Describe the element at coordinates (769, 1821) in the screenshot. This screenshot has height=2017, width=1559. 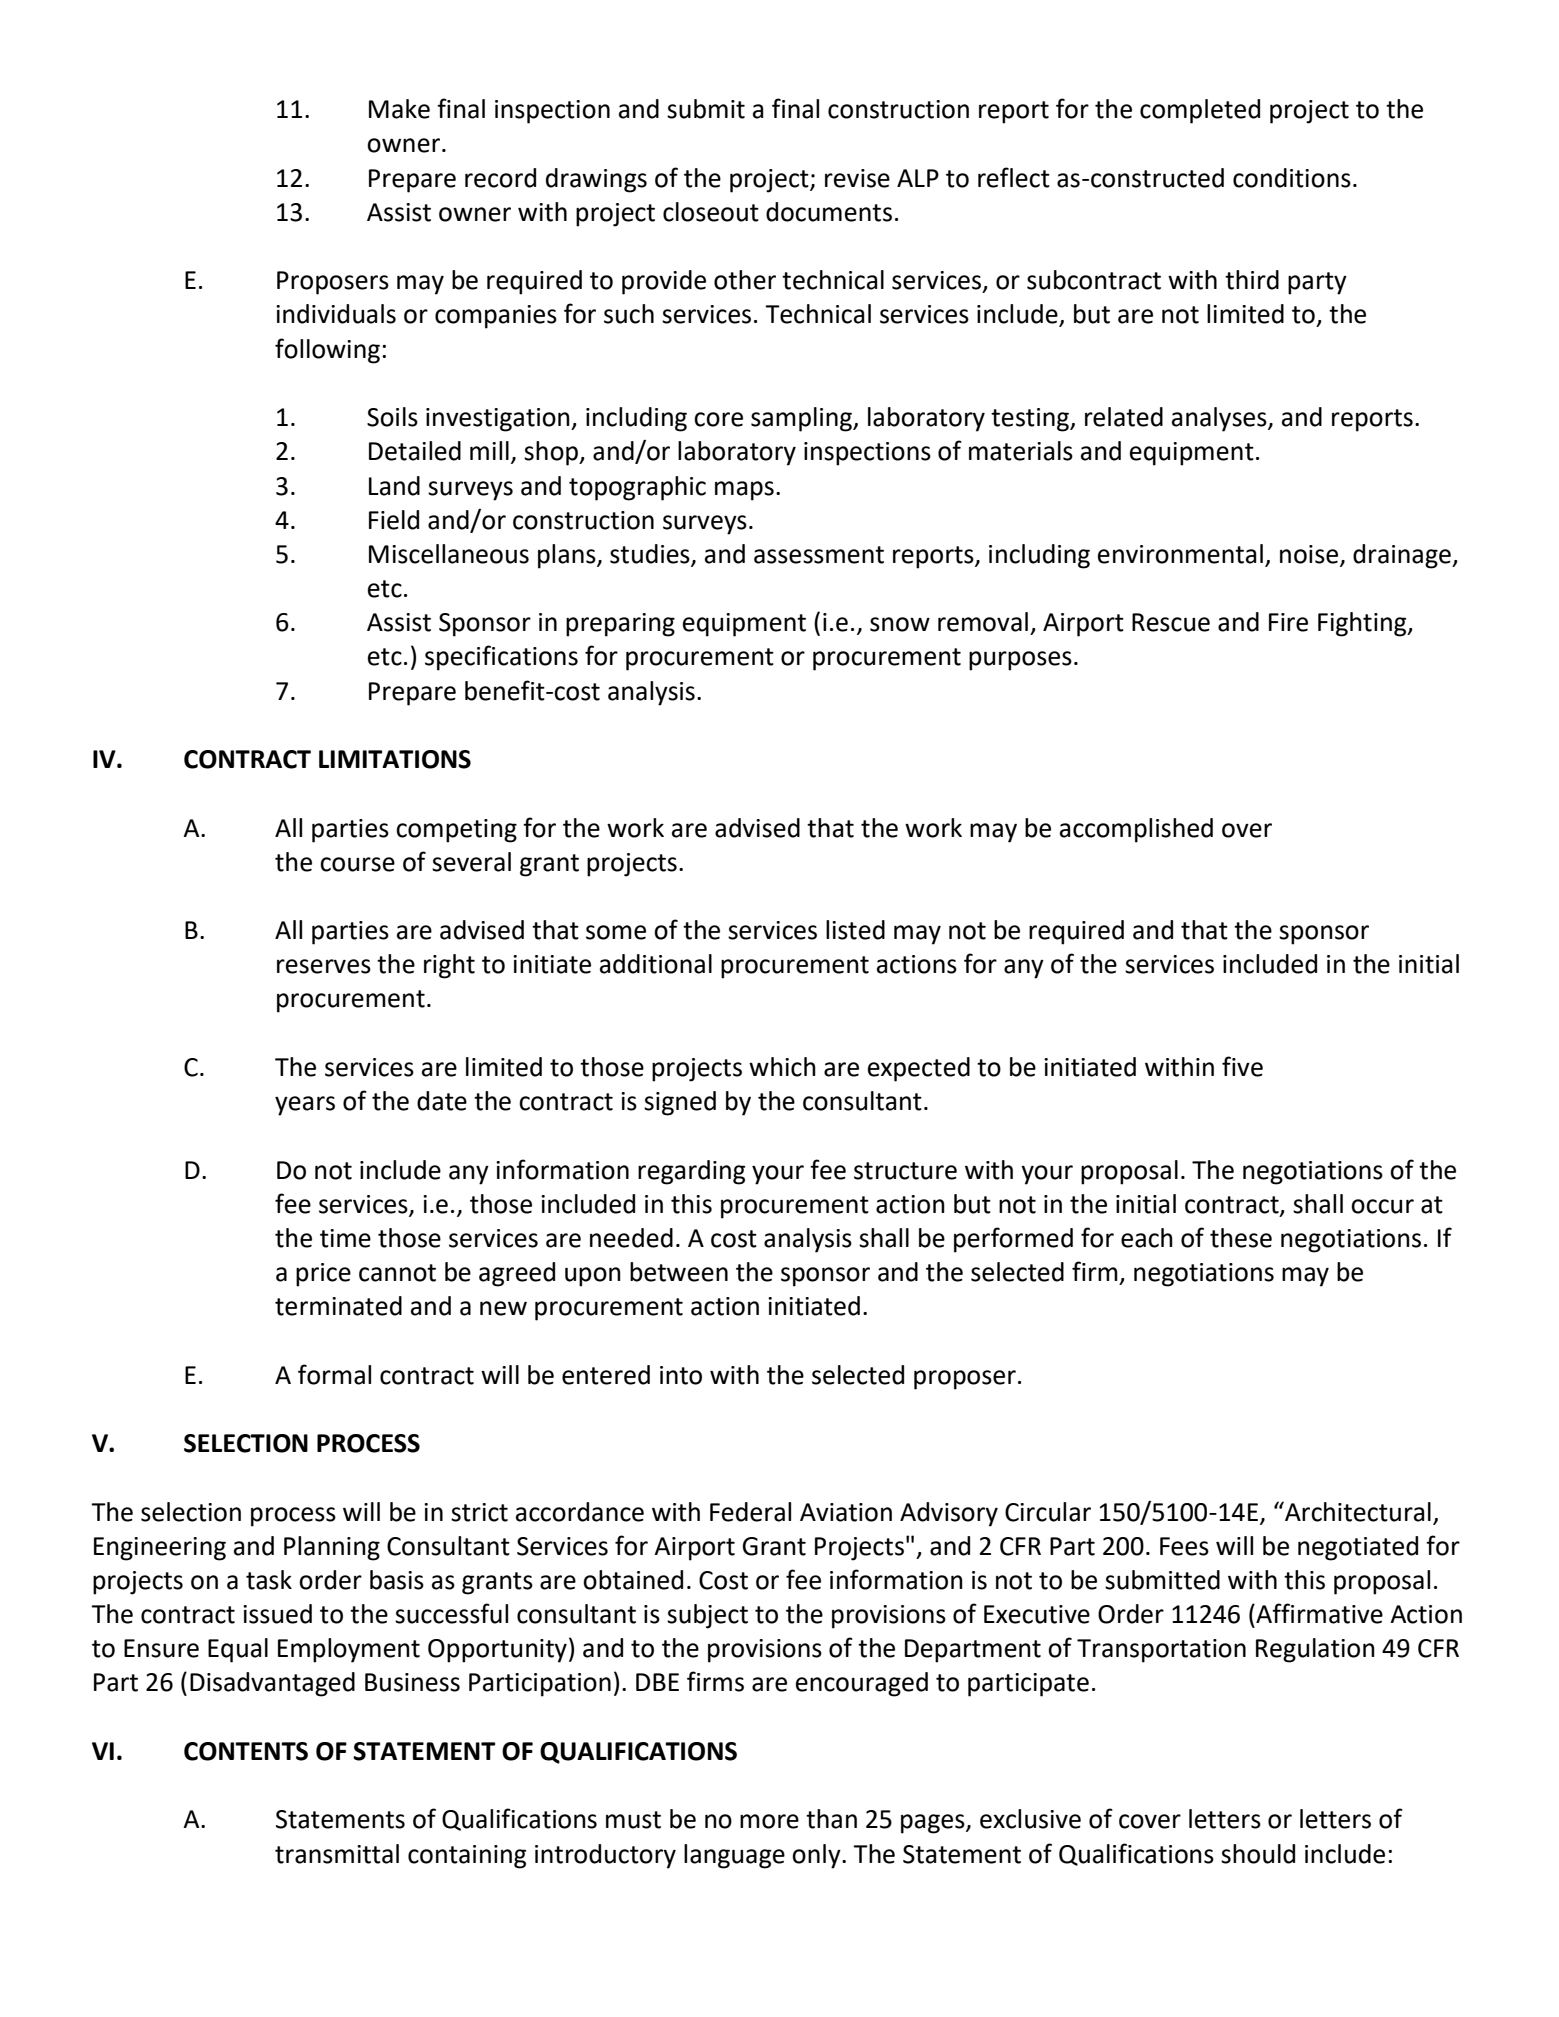
I see `more` at that location.
